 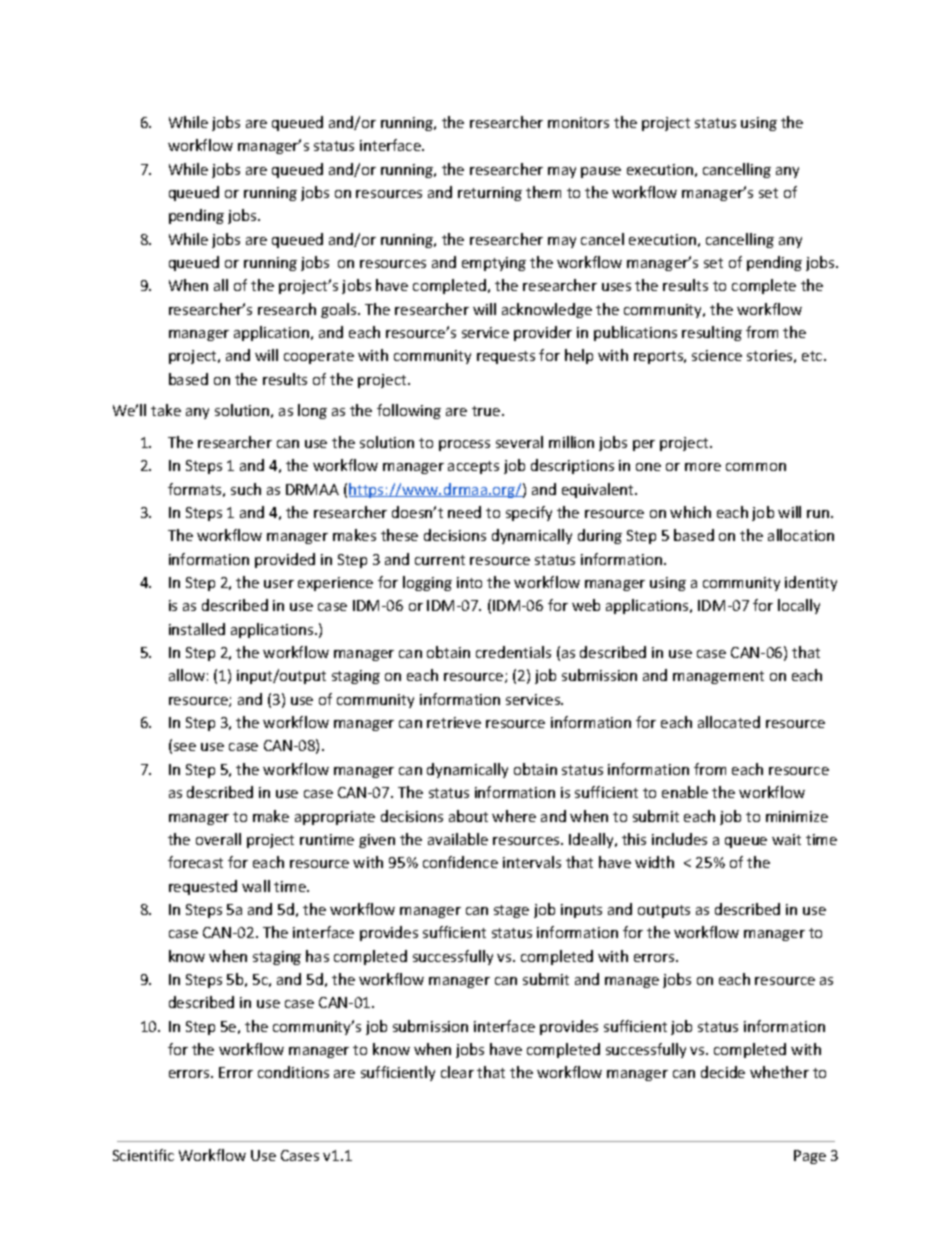 I want to click on installed, so click(x=197, y=629).
